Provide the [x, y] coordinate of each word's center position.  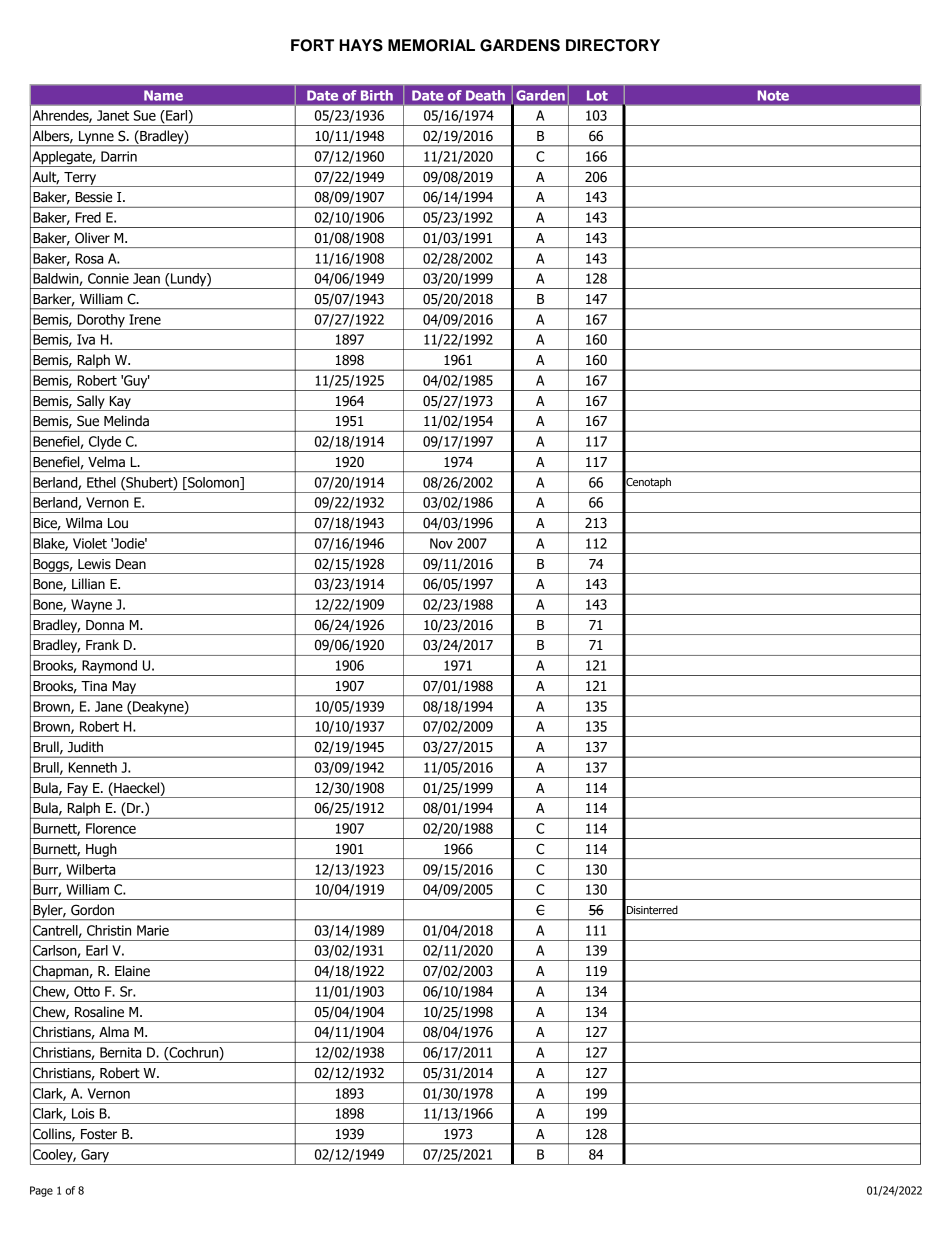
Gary [95, 1157]
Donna [105, 625]
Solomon [213, 483]
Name [163, 95]
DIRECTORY [613, 45]
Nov [441, 543]
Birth [377, 95]
